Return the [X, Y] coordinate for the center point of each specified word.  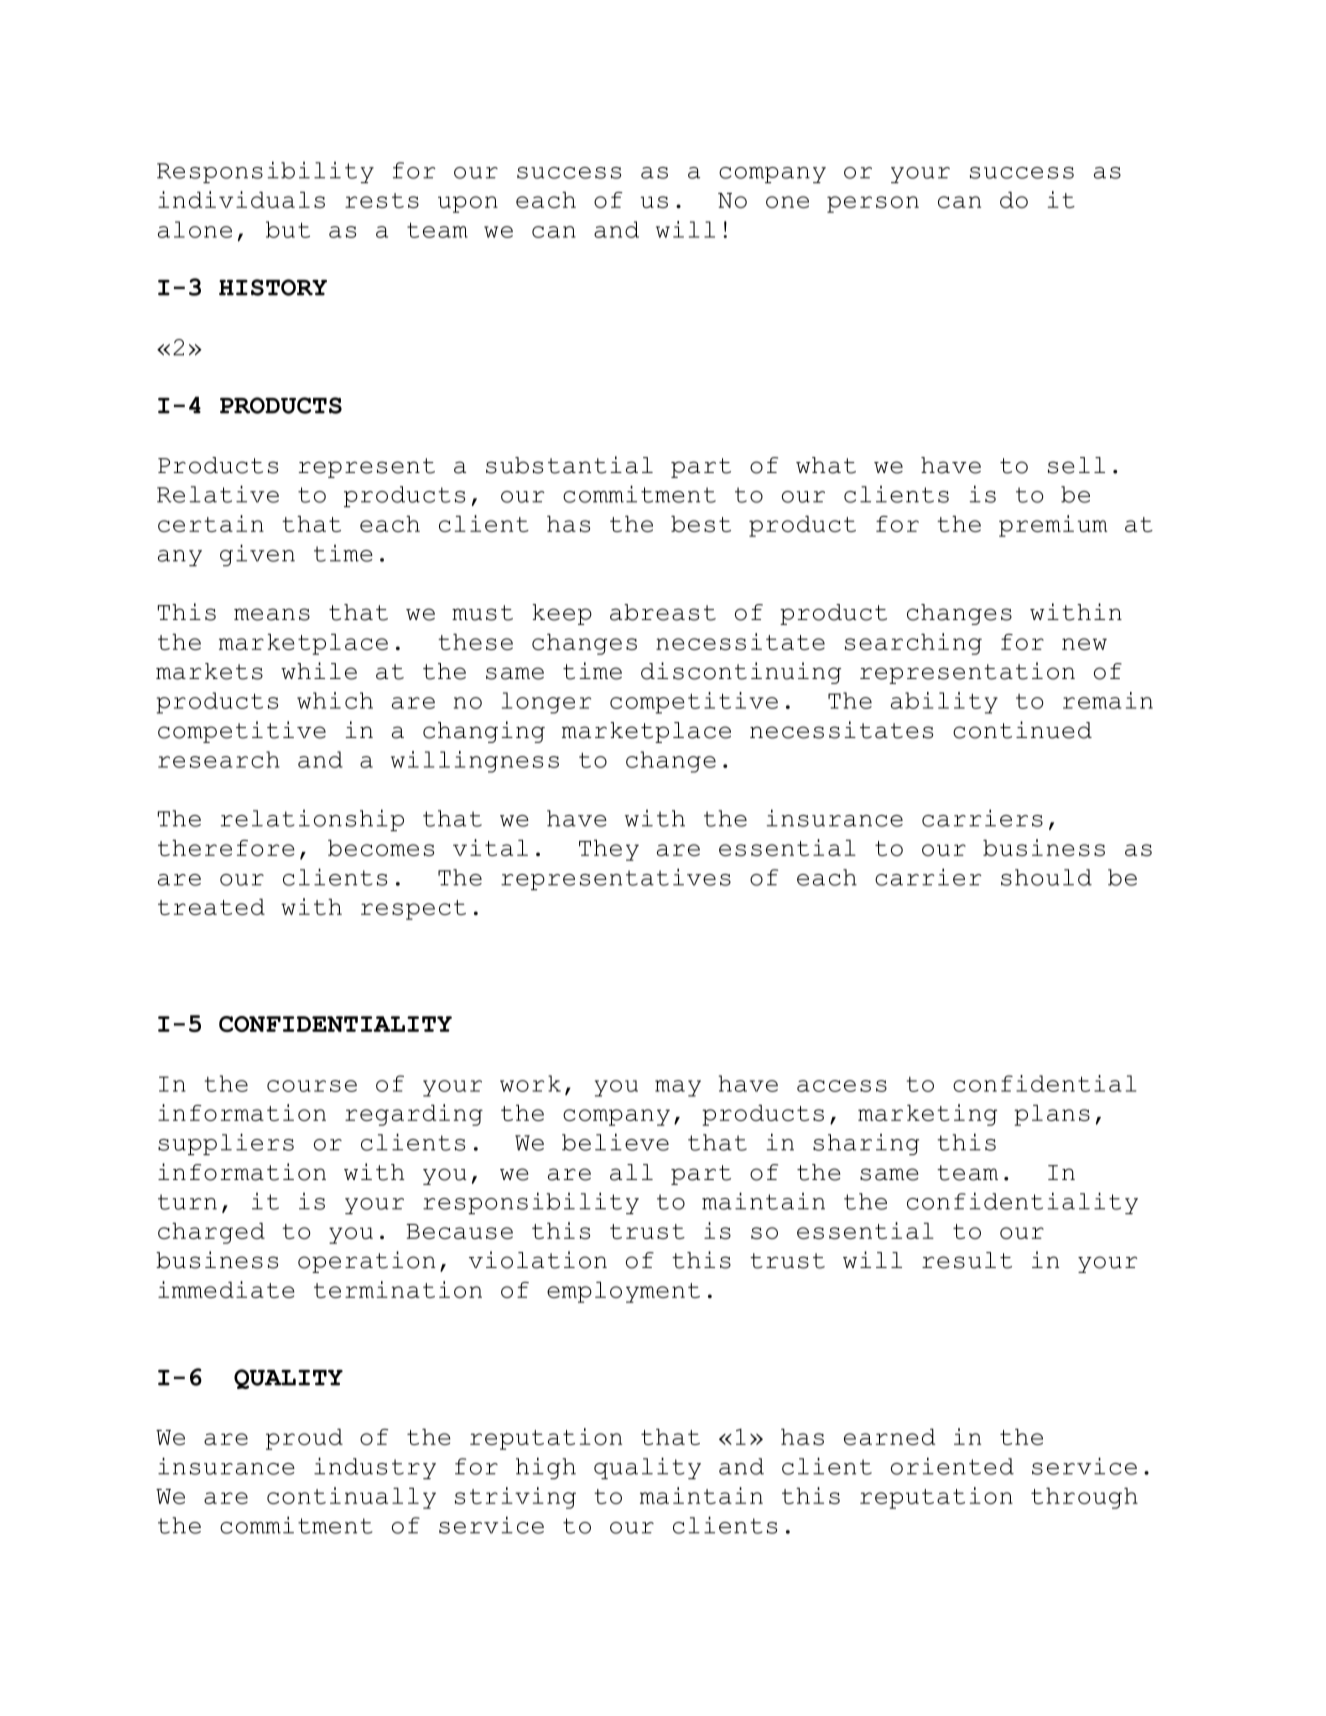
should [1046, 877]
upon [468, 204]
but [288, 229]
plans [1052, 1115]
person [873, 204]
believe [615, 1142]
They [609, 850]
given [257, 555]
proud [304, 1439]
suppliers [226, 1144]
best [701, 524]
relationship [312, 820]
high [546, 1468]
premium [1053, 526]
